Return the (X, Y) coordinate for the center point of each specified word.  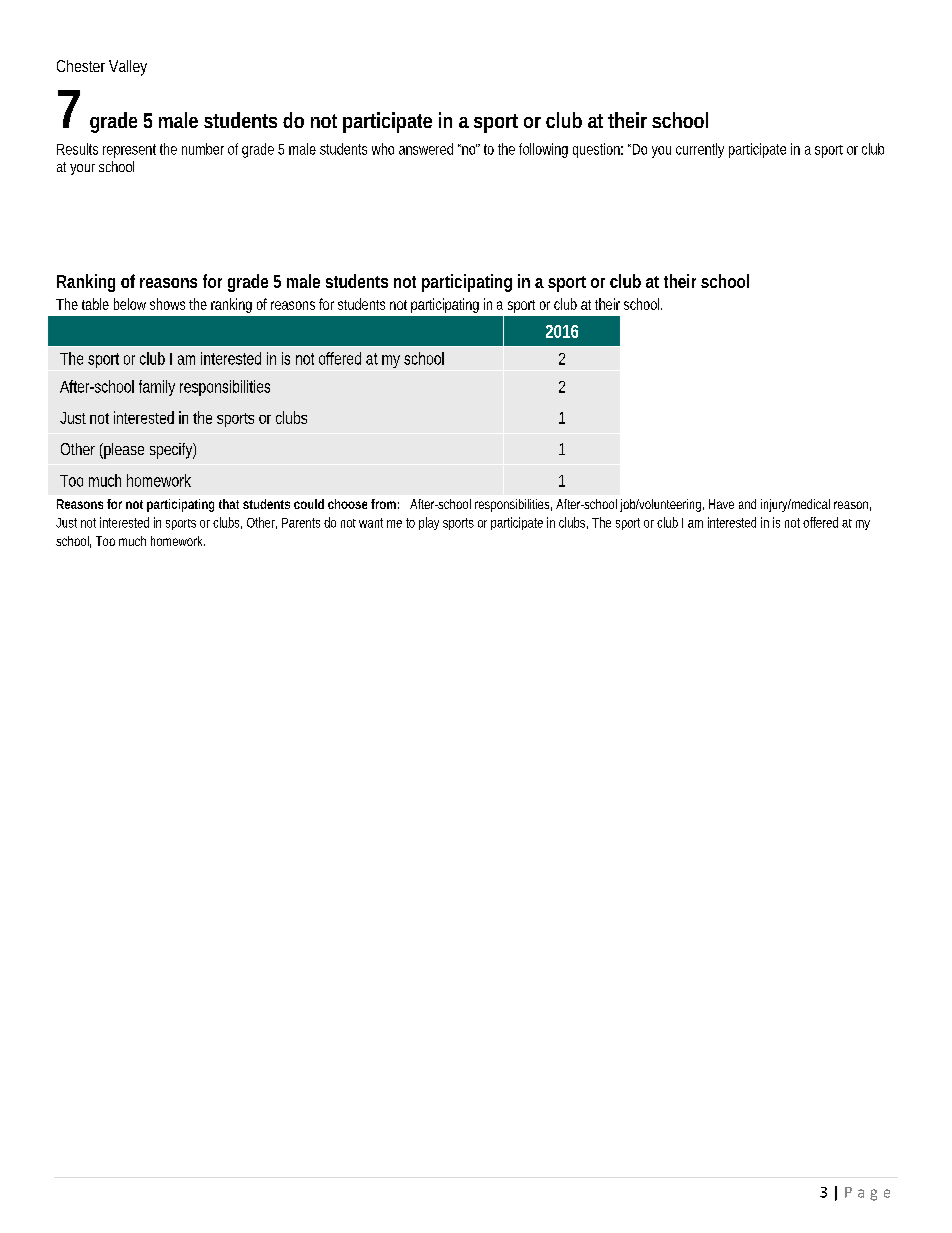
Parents (301, 523)
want (371, 523)
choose (347, 504)
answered (426, 149)
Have (721, 504)
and (747, 504)
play (429, 523)
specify (171, 451)
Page (867, 1194)
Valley (128, 68)
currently (700, 150)
